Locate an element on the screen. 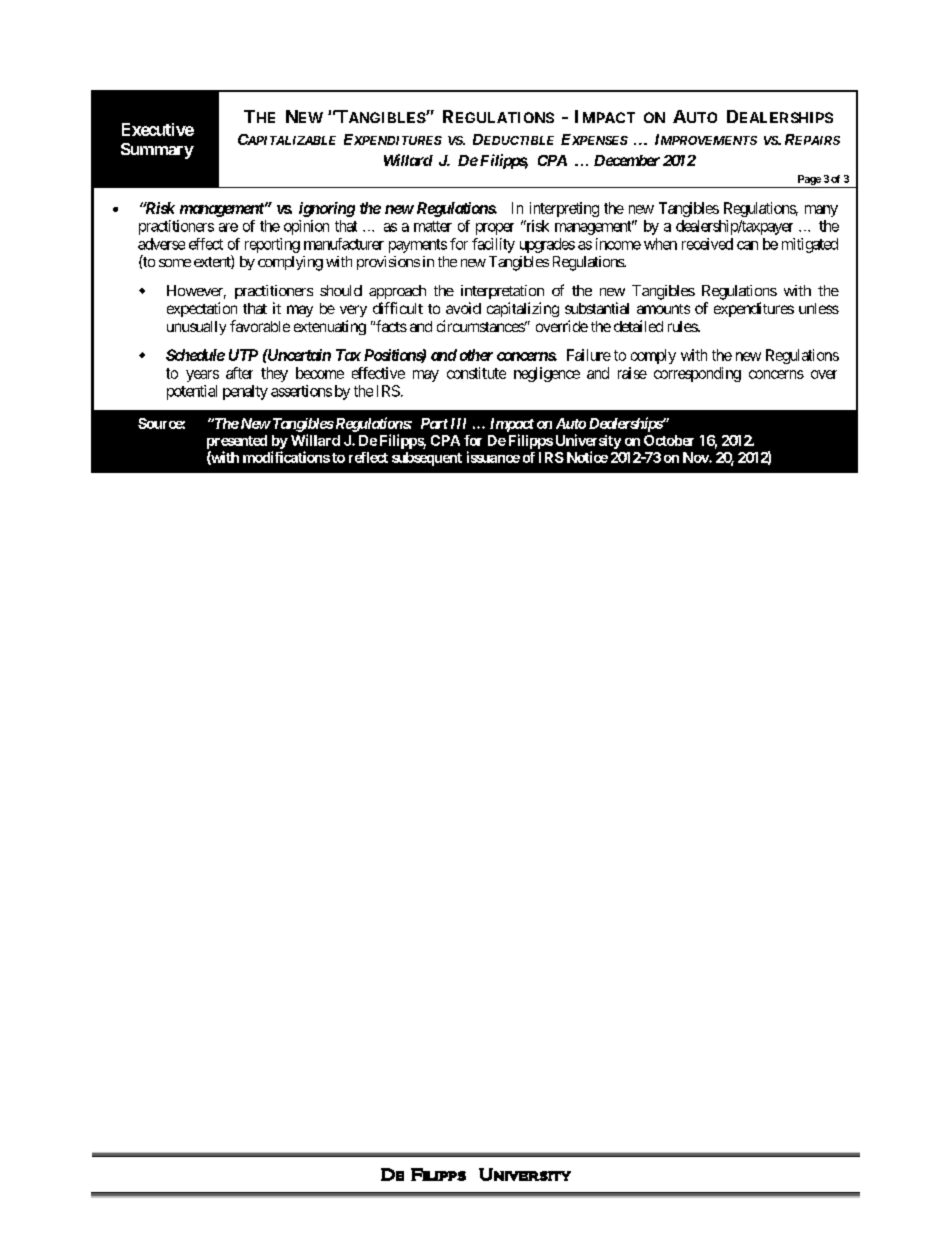 The image size is (952, 1233). constitute is located at coordinates (476, 373).
